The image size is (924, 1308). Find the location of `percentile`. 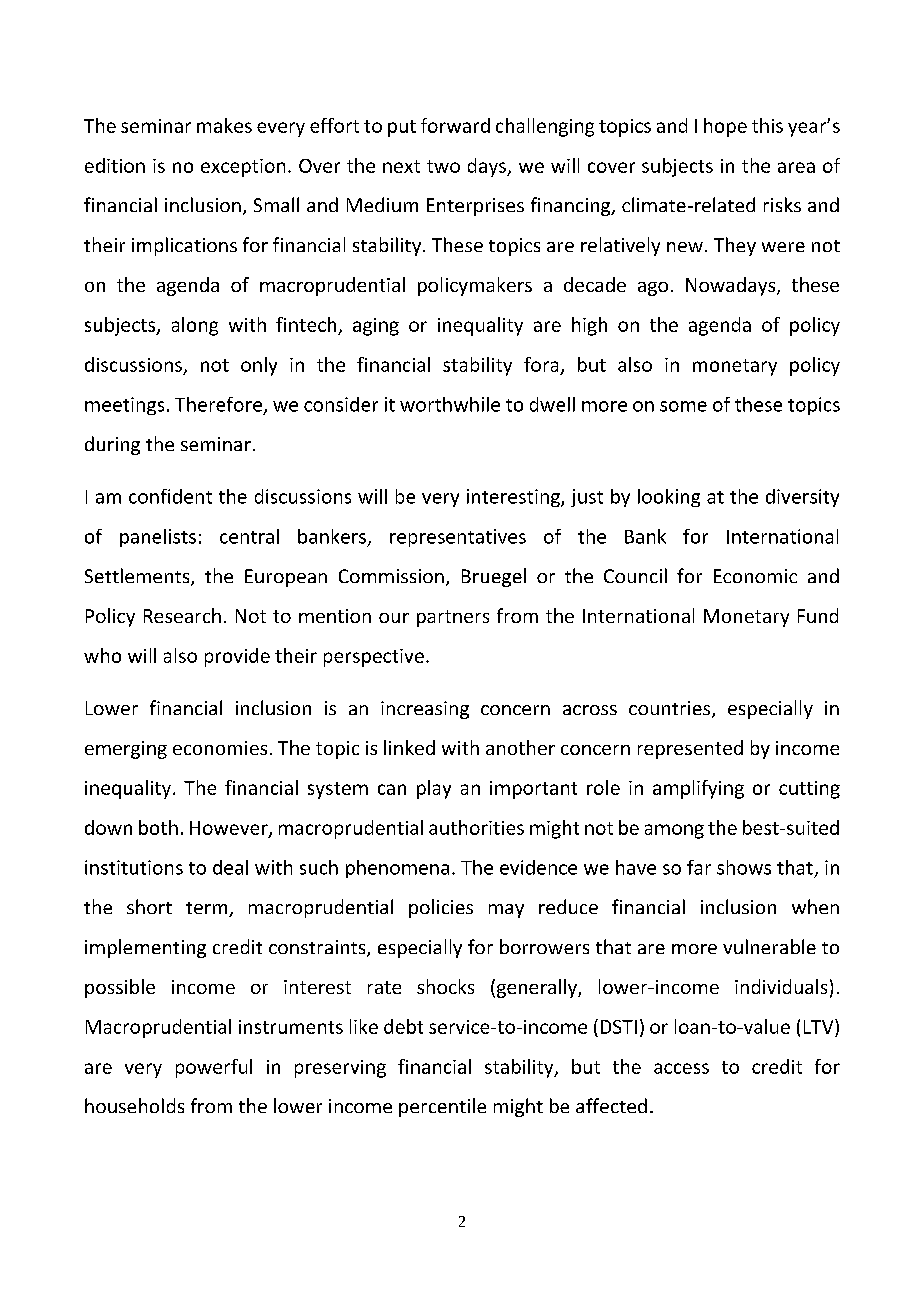

percentile is located at coordinates (442, 1107).
